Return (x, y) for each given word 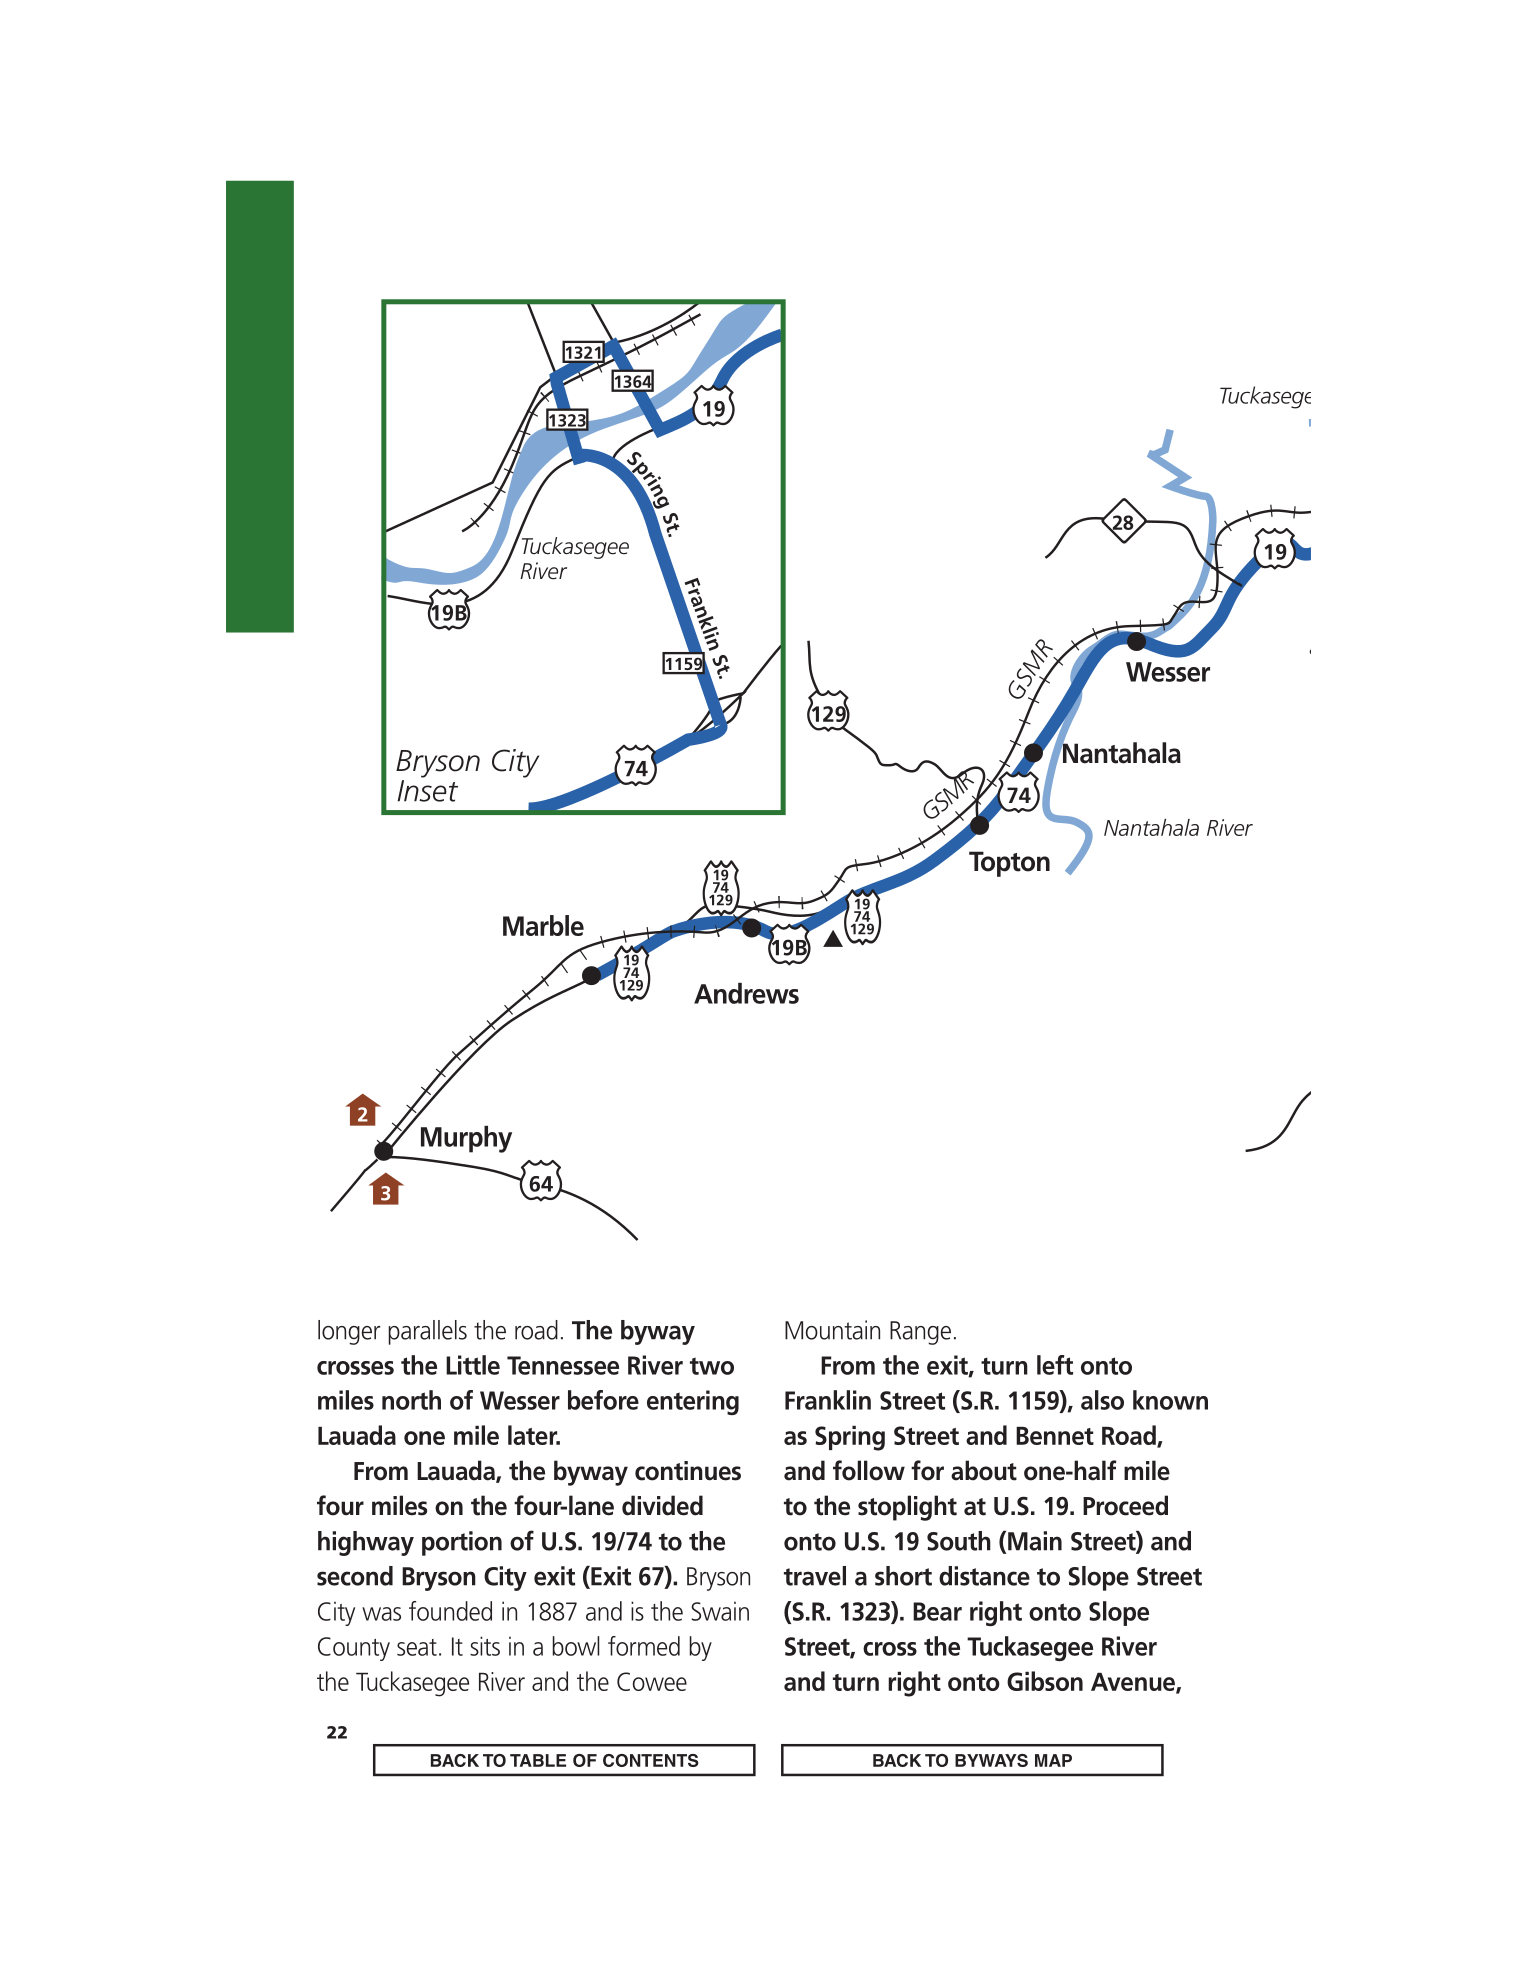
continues (688, 1471)
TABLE (538, 1760)
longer (349, 1332)
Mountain (832, 1330)
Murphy (466, 1139)
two (712, 1366)
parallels (428, 1332)
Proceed (1125, 1505)
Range (920, 1333)
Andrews (746, 993)
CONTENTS (651, 1760)
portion (462, 1543)
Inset (427, 791)
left (1055, 1365)
